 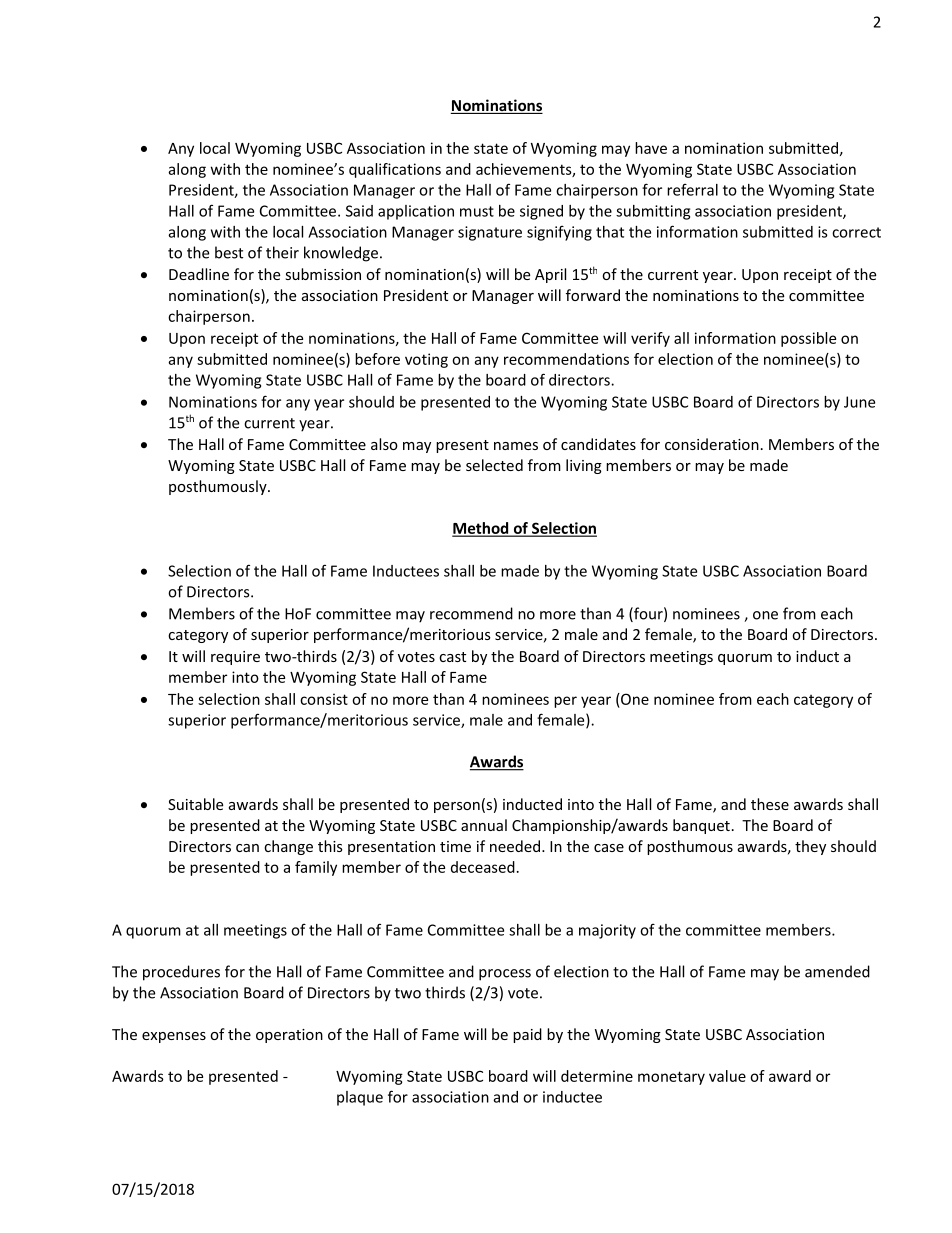 What do you see at coordinates (527, 1035) in the screenshot?
I see `paid` at bounding box center [527, 1035].
